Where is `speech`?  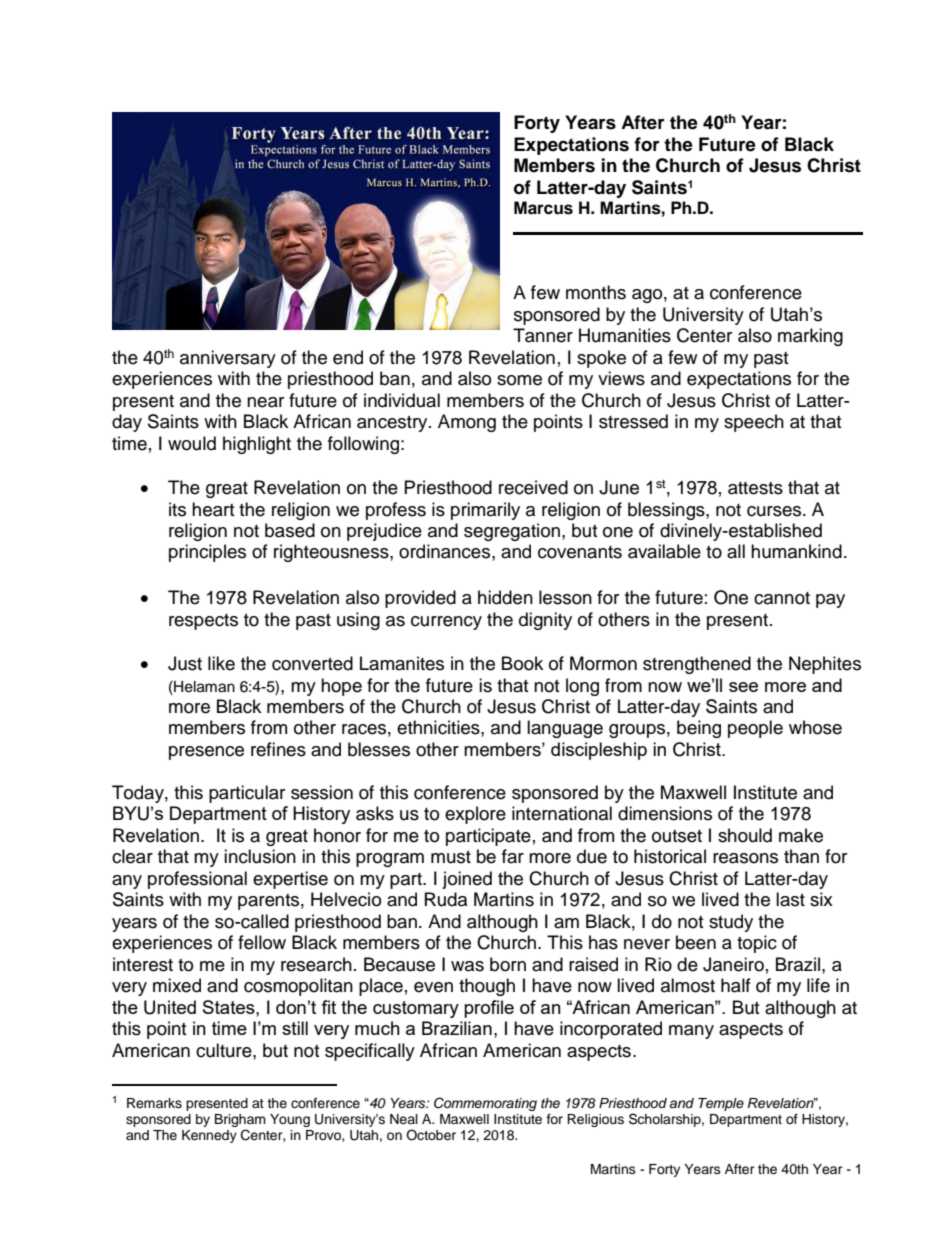
speech is located at coordinates (754, 423).
